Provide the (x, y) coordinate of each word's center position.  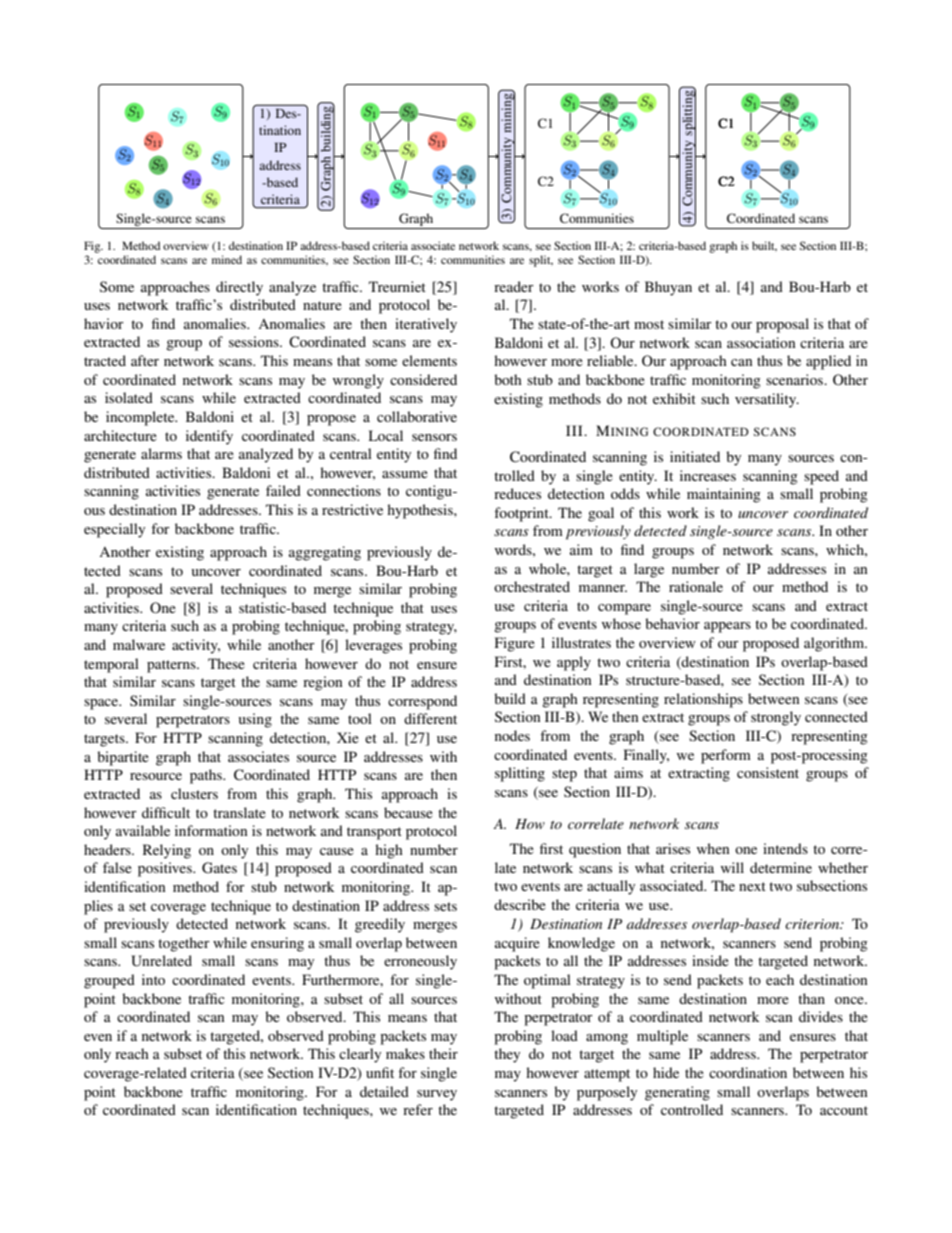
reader (514, 286)
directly (239, 288)
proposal (782, 325)
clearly (360, 1055)
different (430, 718)
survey (437, 1095)
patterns (172, 666)
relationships (703, 700)
